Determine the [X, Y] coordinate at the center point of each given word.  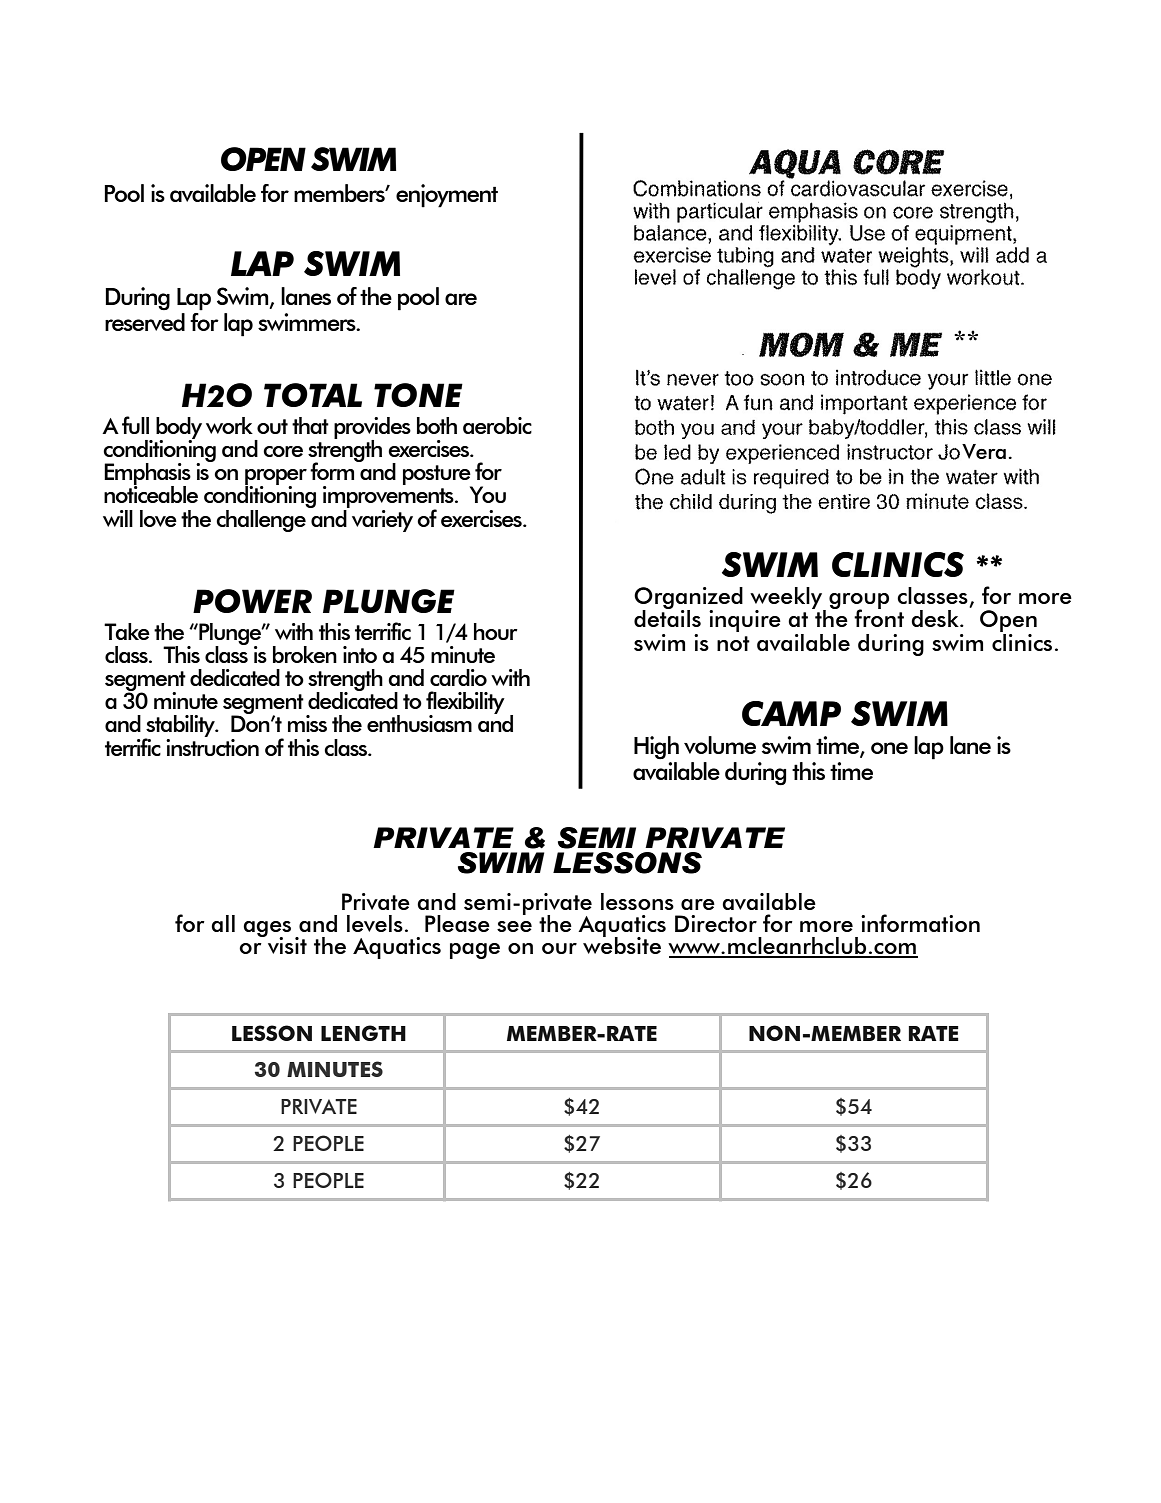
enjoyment [447, 196]
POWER [252, 601]
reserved [145, 320]
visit [286, 944]
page [475, 951]
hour [496, 631]
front [879, 617]
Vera [984, 451]
